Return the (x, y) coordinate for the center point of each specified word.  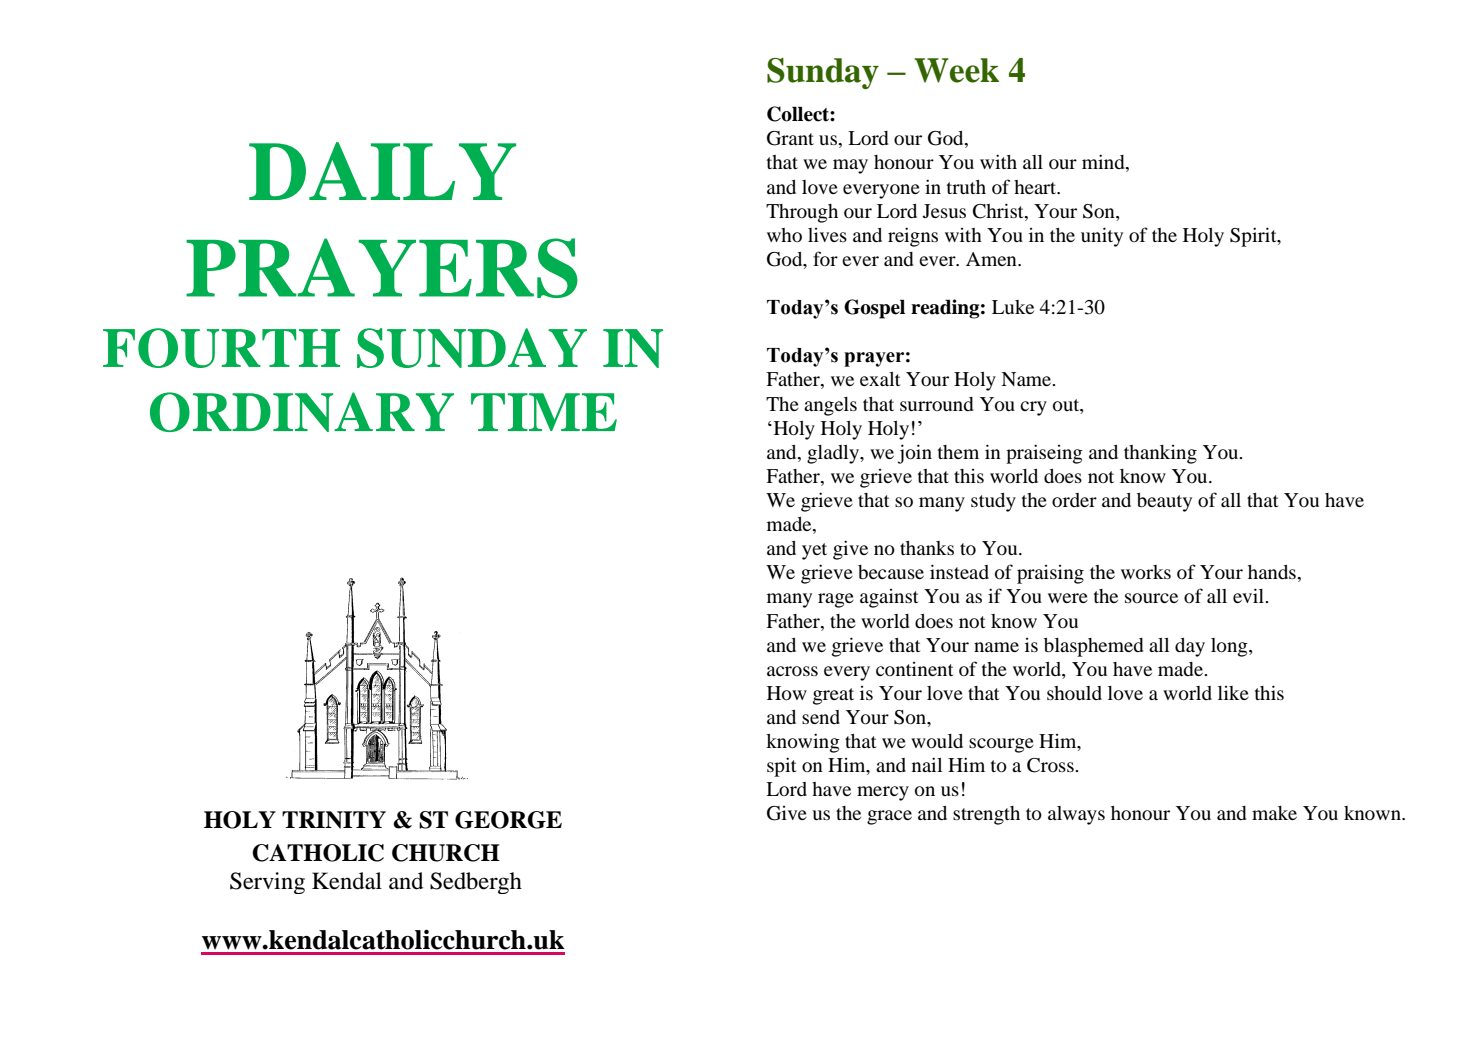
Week (956, 70)
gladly (834, 454)
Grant (790, 138)
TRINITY (334, 820)
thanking (1160, 454)
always (1076, 815)
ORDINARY (302, 412)
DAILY (382, 171)
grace (889, 817)
